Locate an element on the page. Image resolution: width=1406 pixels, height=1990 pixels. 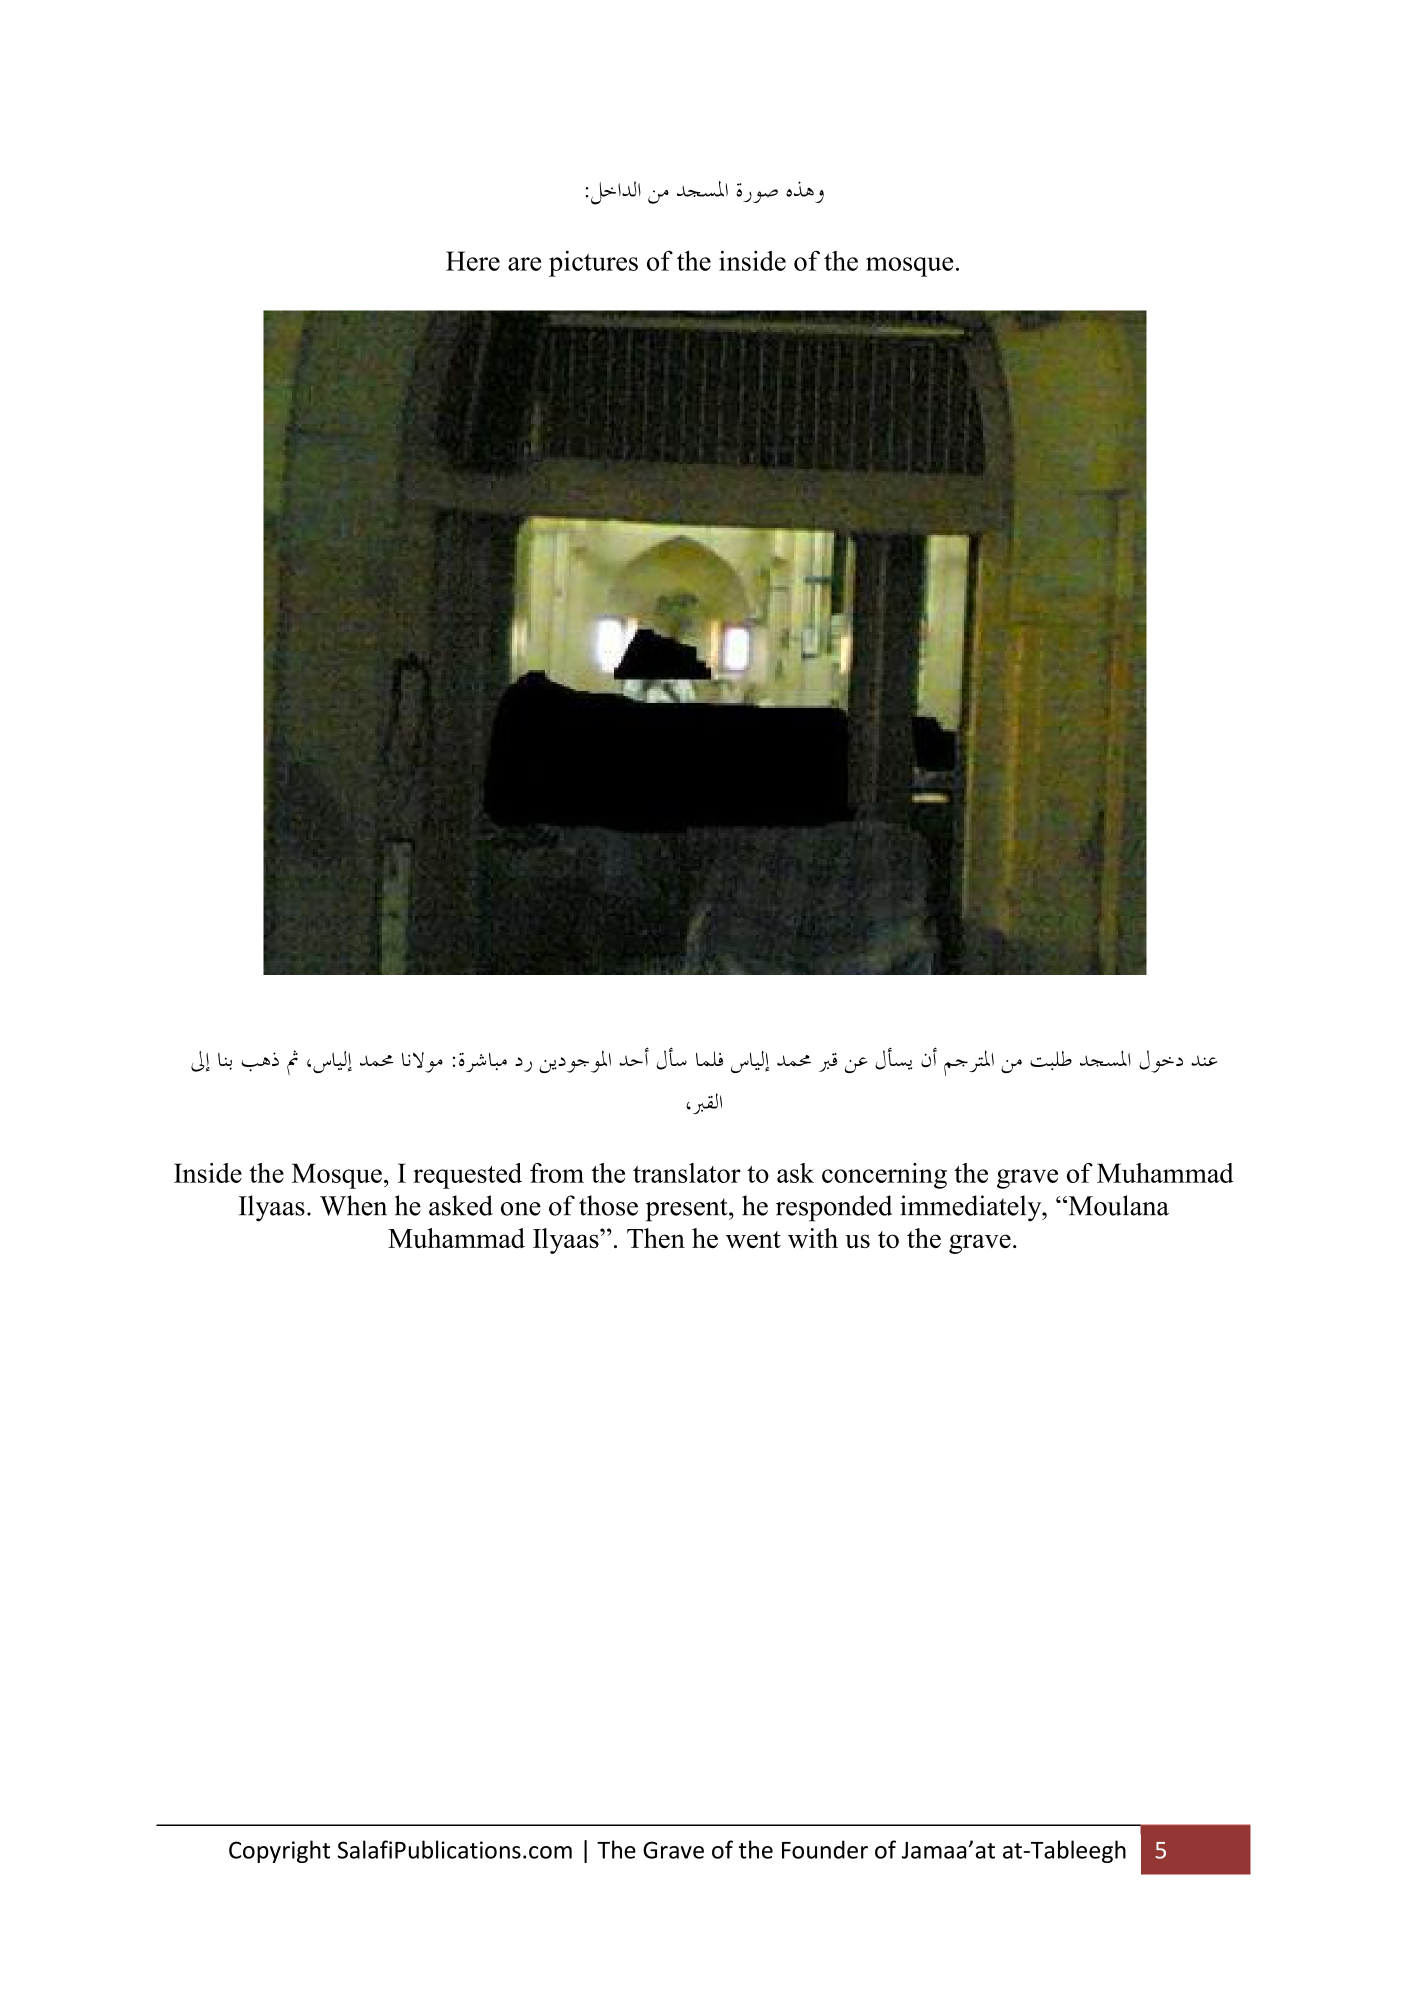
Here is located at coordinates (473, 261).
